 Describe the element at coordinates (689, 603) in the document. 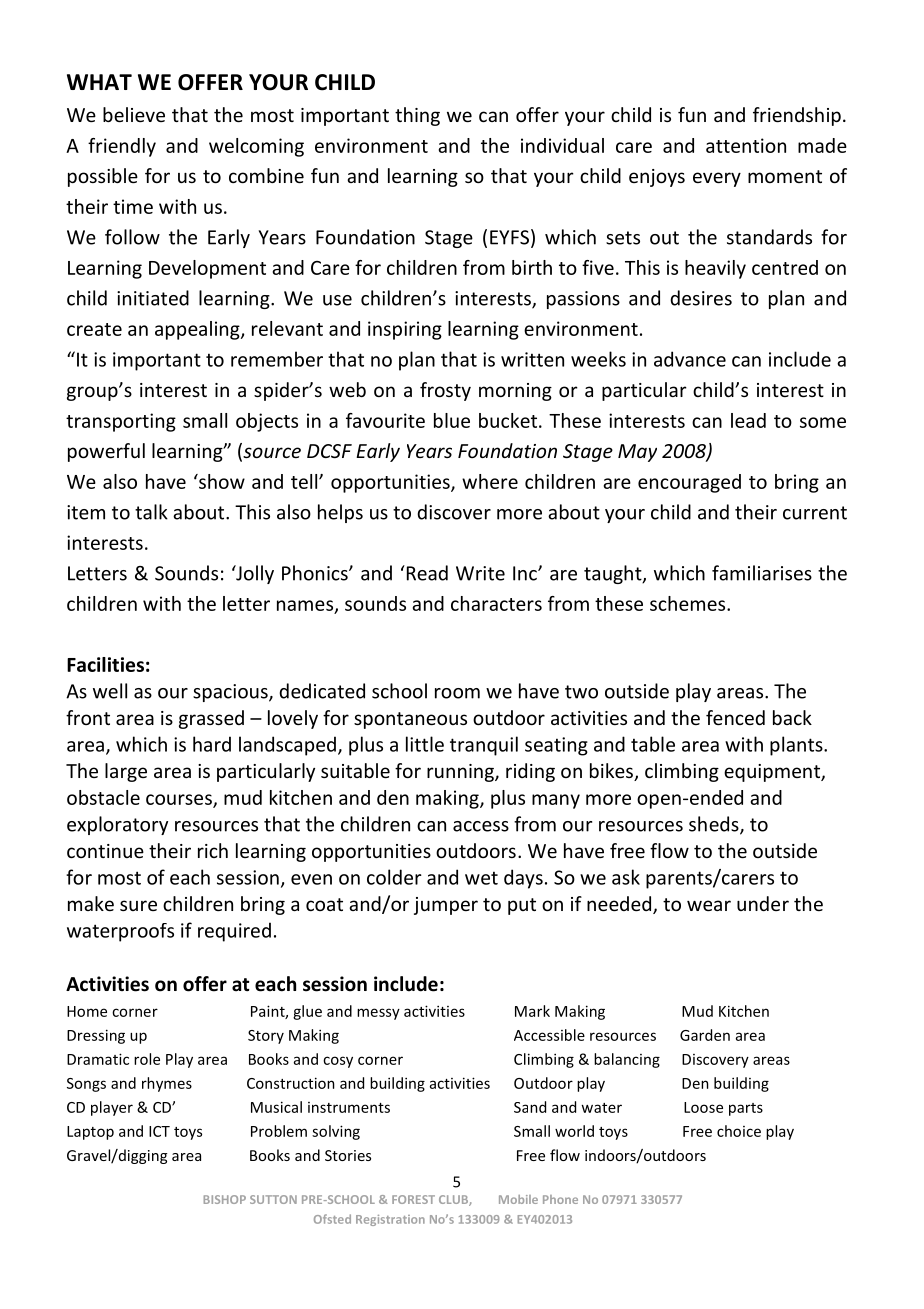

I see `schemes` at that location.
